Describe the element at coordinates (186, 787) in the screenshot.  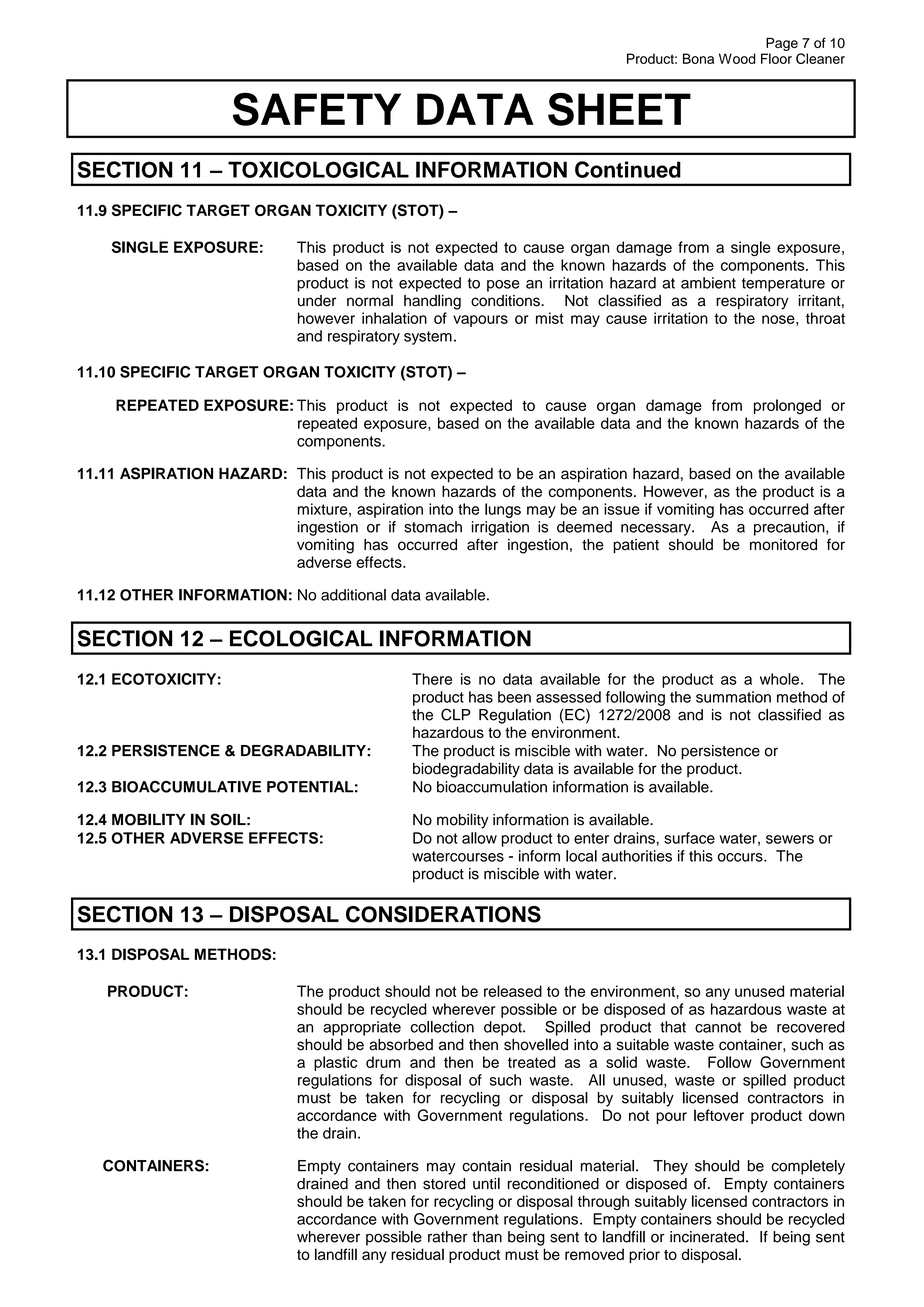
I see `BIOACCUMULATIVE` at that location.
